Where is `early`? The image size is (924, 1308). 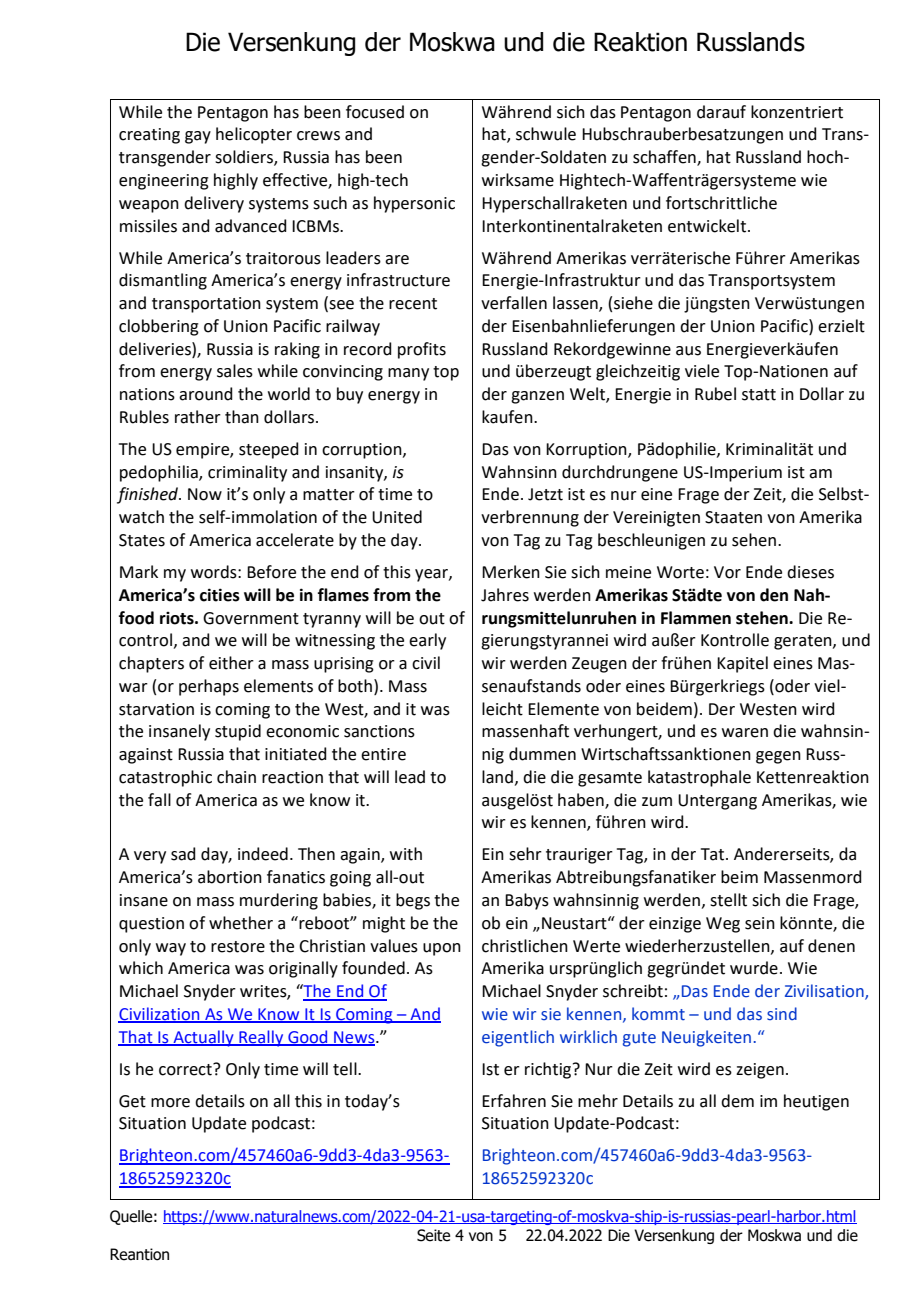 early is located at coordinates (427, 641).
